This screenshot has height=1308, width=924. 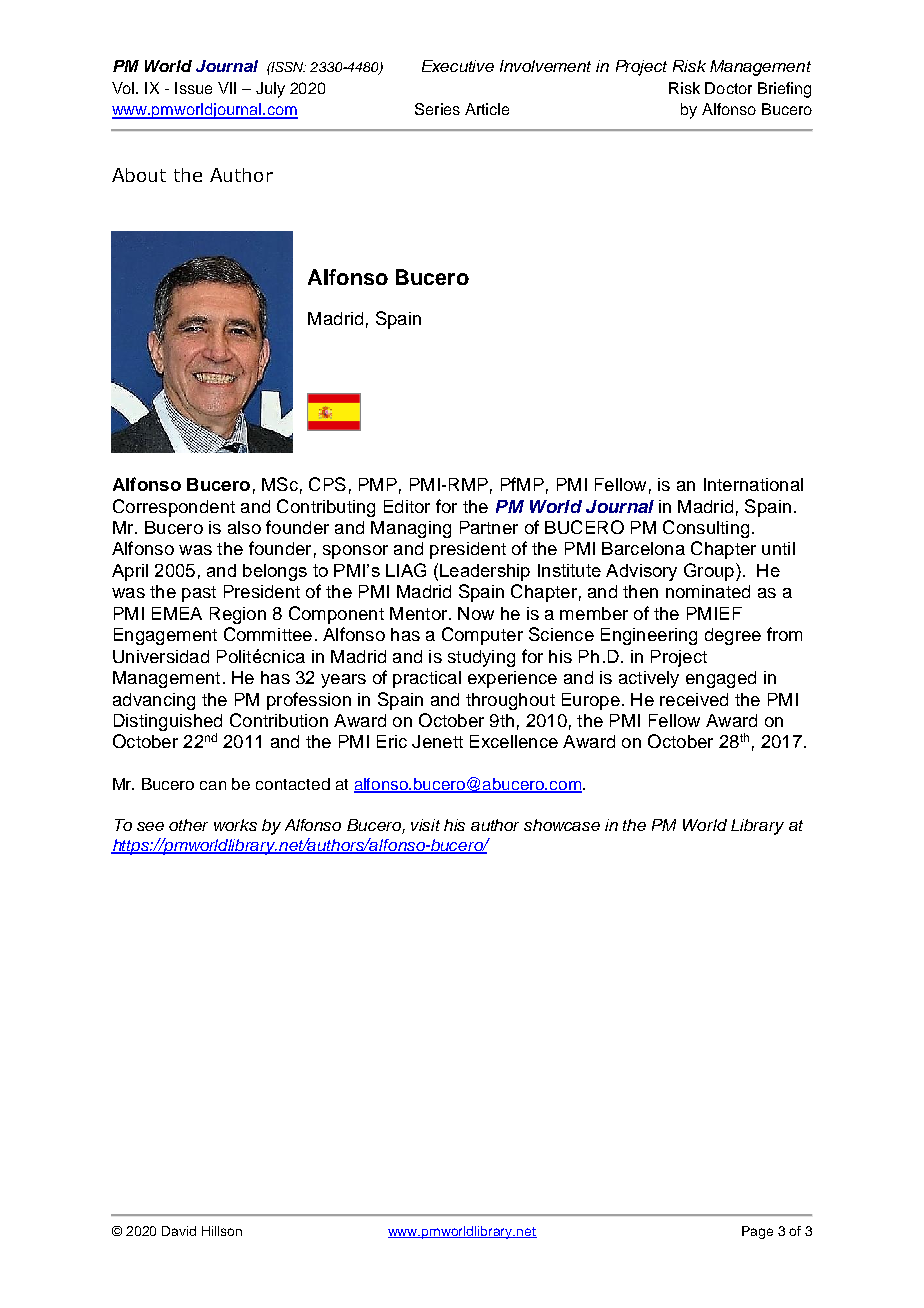 What do you see at coordinates (179, 1231) in the screenshot?
I see `David` at bounding box center [179, 1231].
